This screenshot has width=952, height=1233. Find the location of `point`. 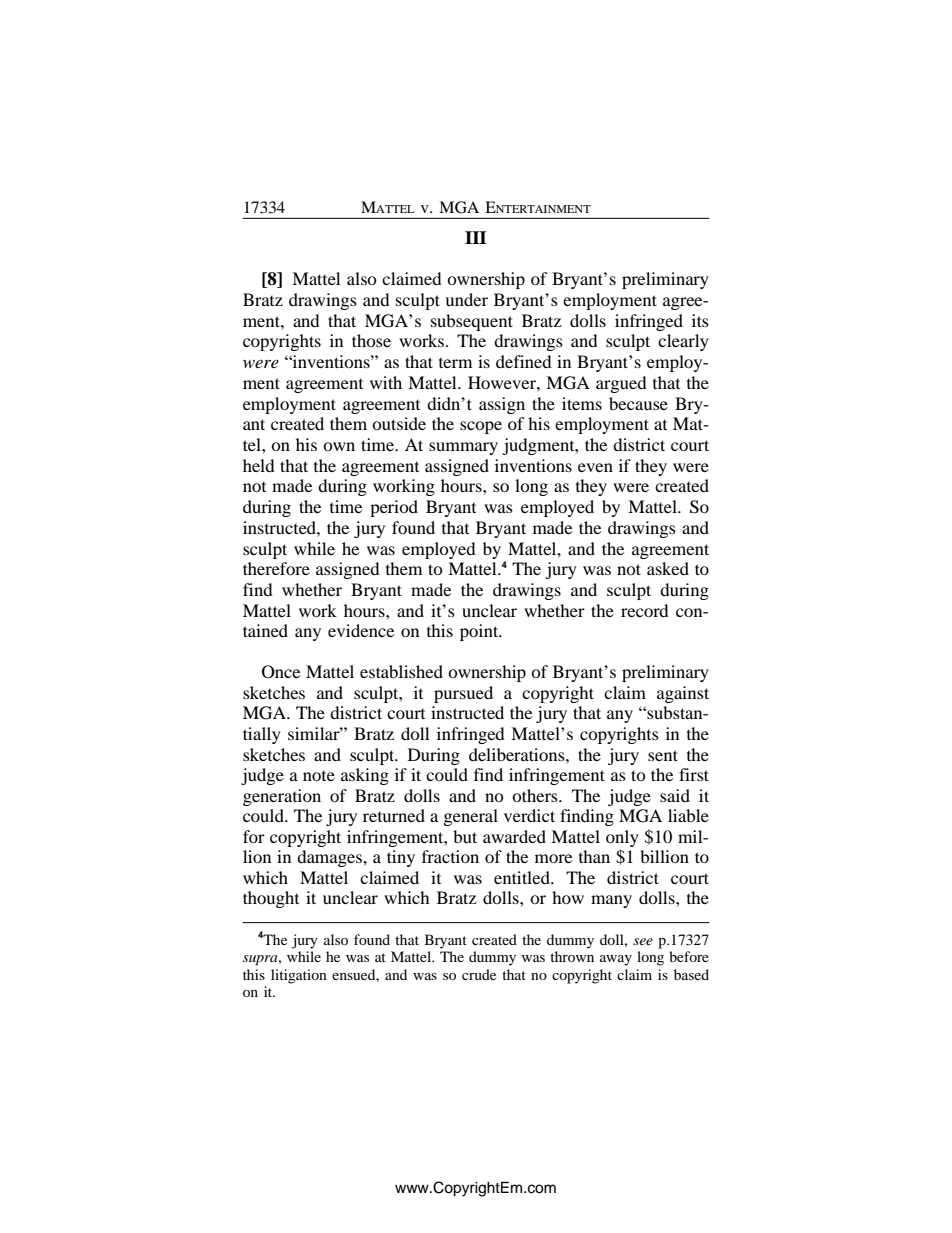

point is located at coordinates (480, 632).
